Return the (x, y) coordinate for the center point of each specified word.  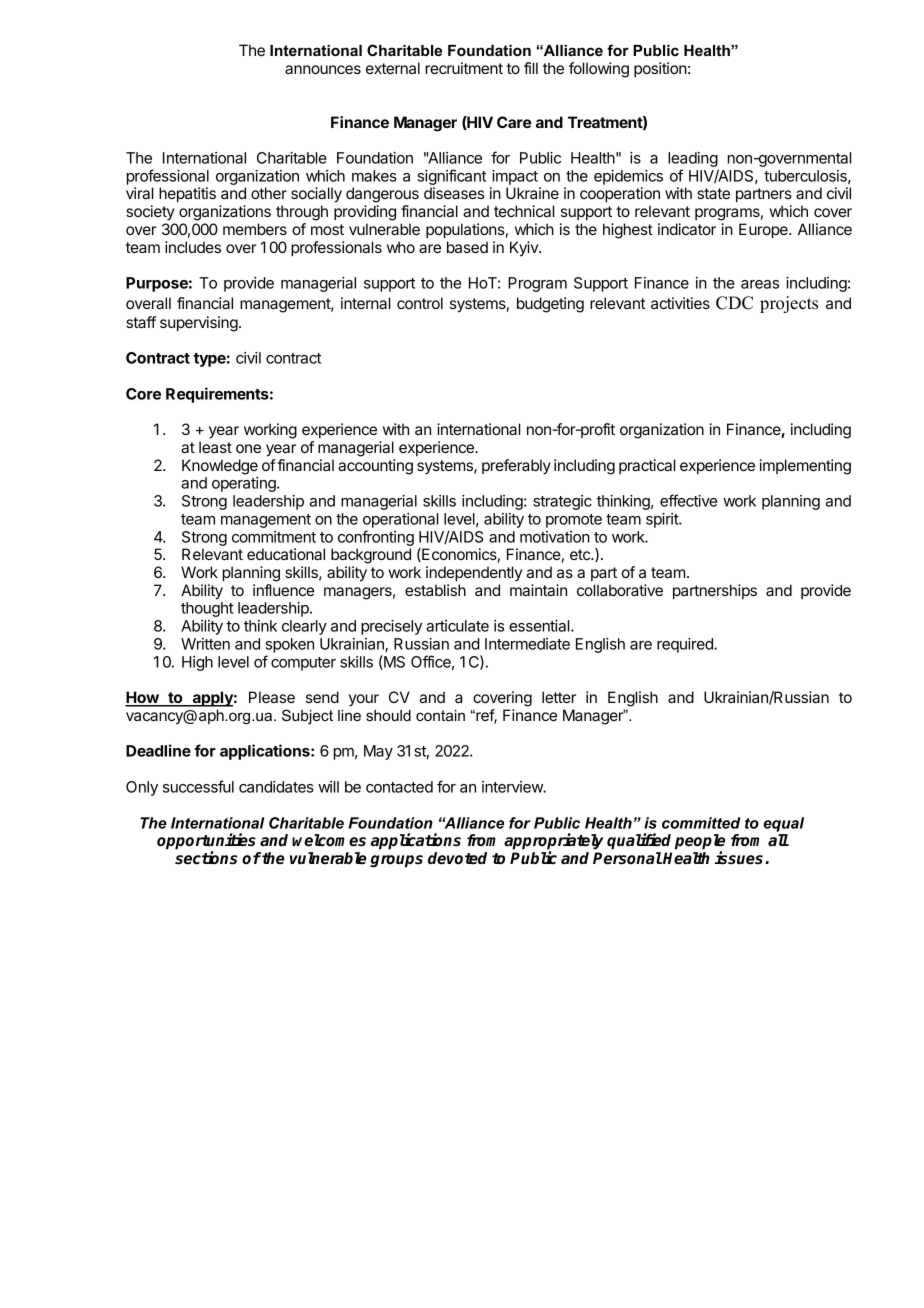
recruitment (464, 68)
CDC (734, 303)
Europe (764, 230)
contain (440, 715)
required (686, 645)
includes (193, 247)
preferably (516, 467)
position (660, 69)
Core (143, 394)
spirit (663, 520)
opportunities (206, 842)
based (467, 247)
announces (323, 69)
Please (272, 697)
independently (474, 574)
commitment (274, 537)
